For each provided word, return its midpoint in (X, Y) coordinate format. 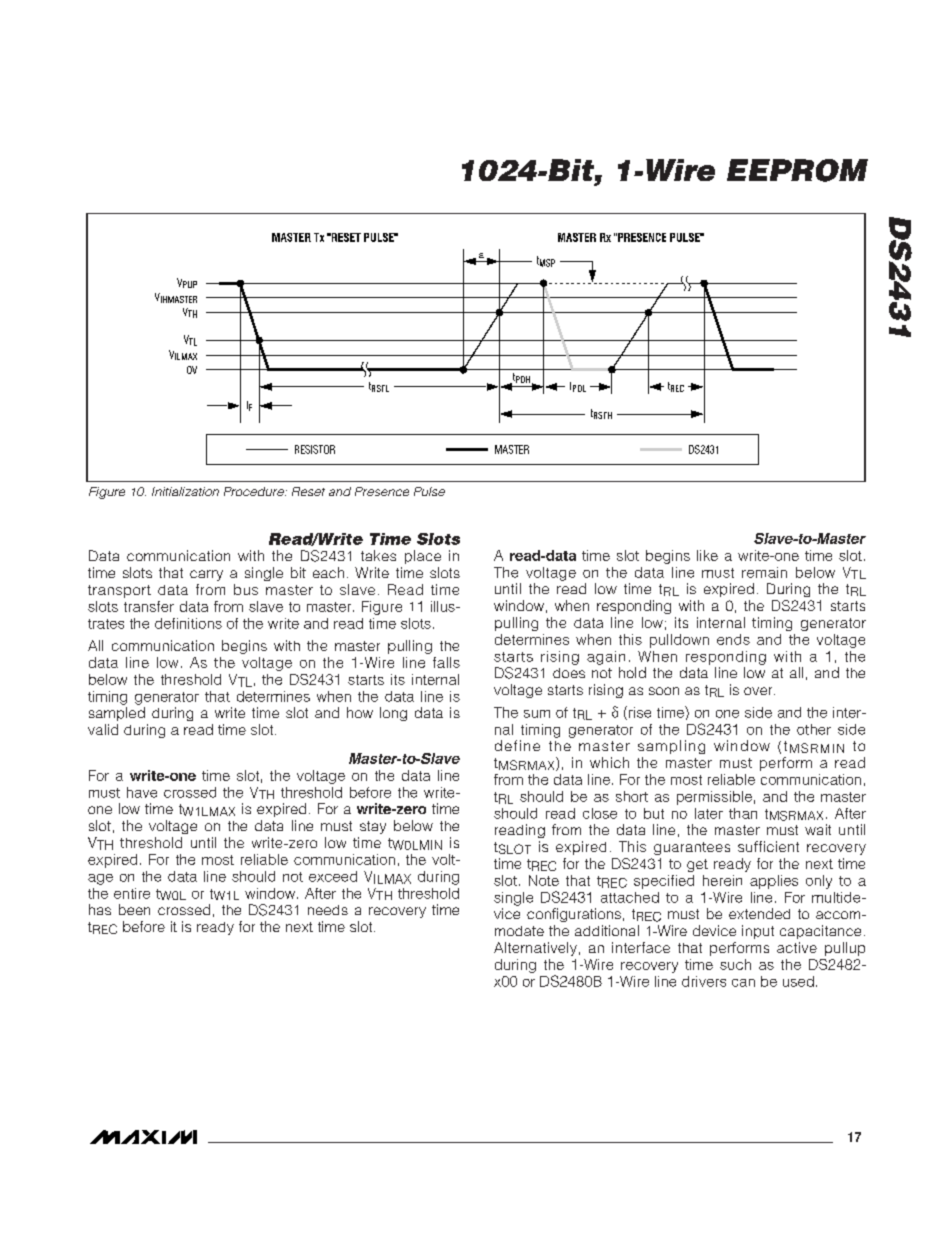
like (707, 555)
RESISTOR (315, 449)
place (423, 557)
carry (206, 575)
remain (764, 572)
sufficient (768, 846)
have (142, 792)
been (134, 909)
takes (378, 555)
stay (373, 827)
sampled (117, 714)
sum (537, 714)
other (814, 729)
